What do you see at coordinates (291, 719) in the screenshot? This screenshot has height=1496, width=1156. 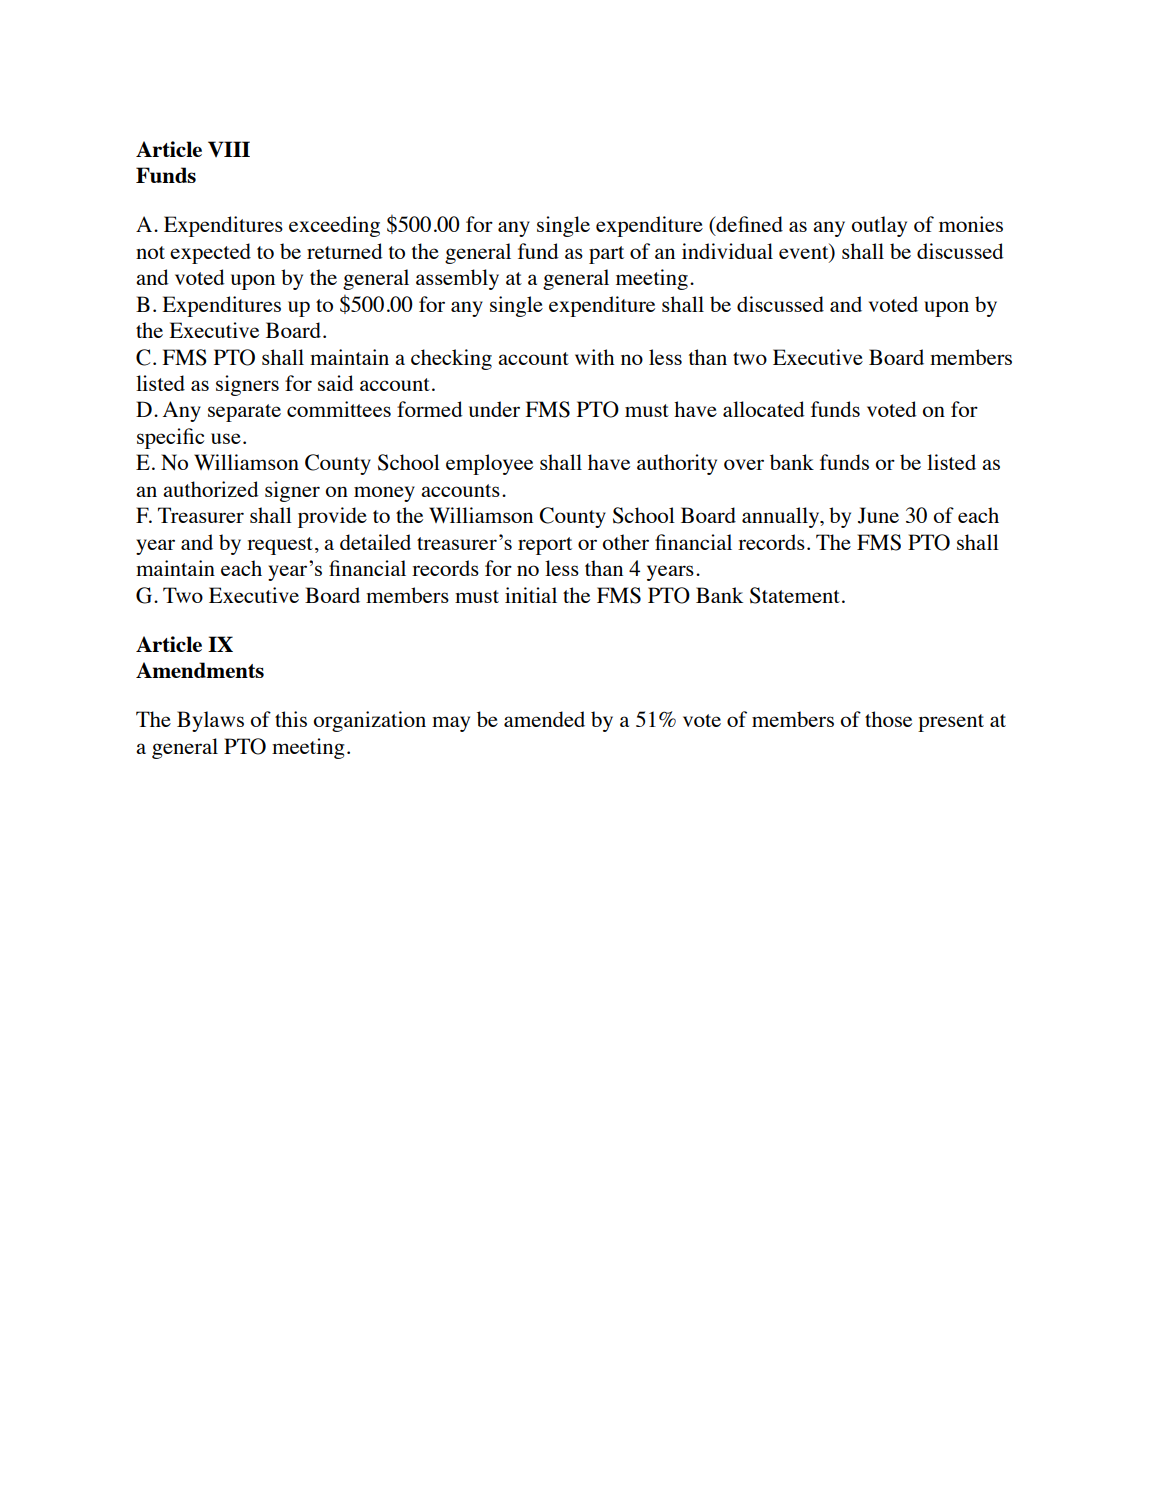 I see `this` at bounding box center [291, 719].
